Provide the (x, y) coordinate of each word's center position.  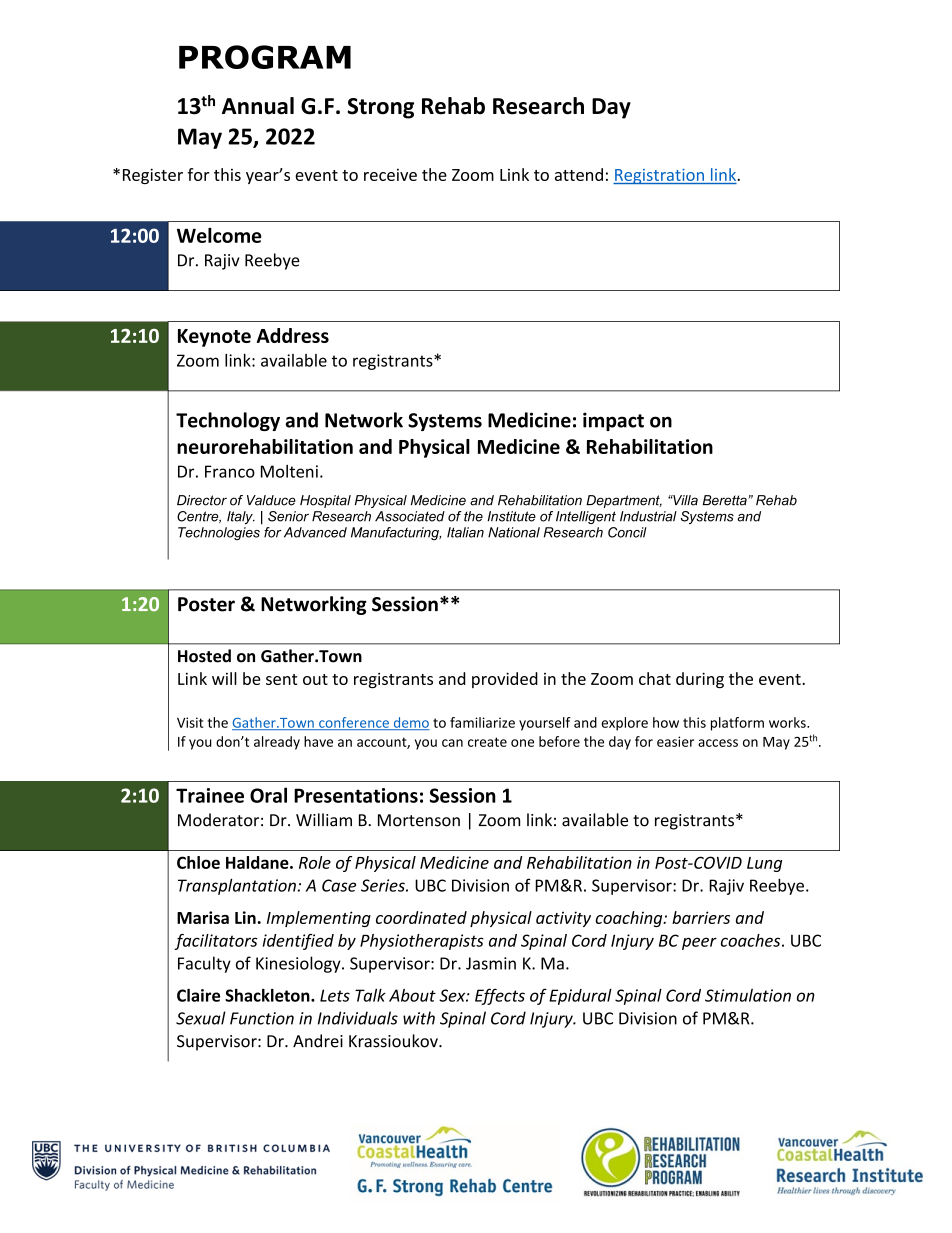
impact (613, 421)
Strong (381, 108)
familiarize (482, 722)
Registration (659, 176)
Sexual (201, 1018)
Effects (500, 996)
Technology (228, 421)
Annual (258, 106)
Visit (190, 722)
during (700, 680)
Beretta (725, 500)
